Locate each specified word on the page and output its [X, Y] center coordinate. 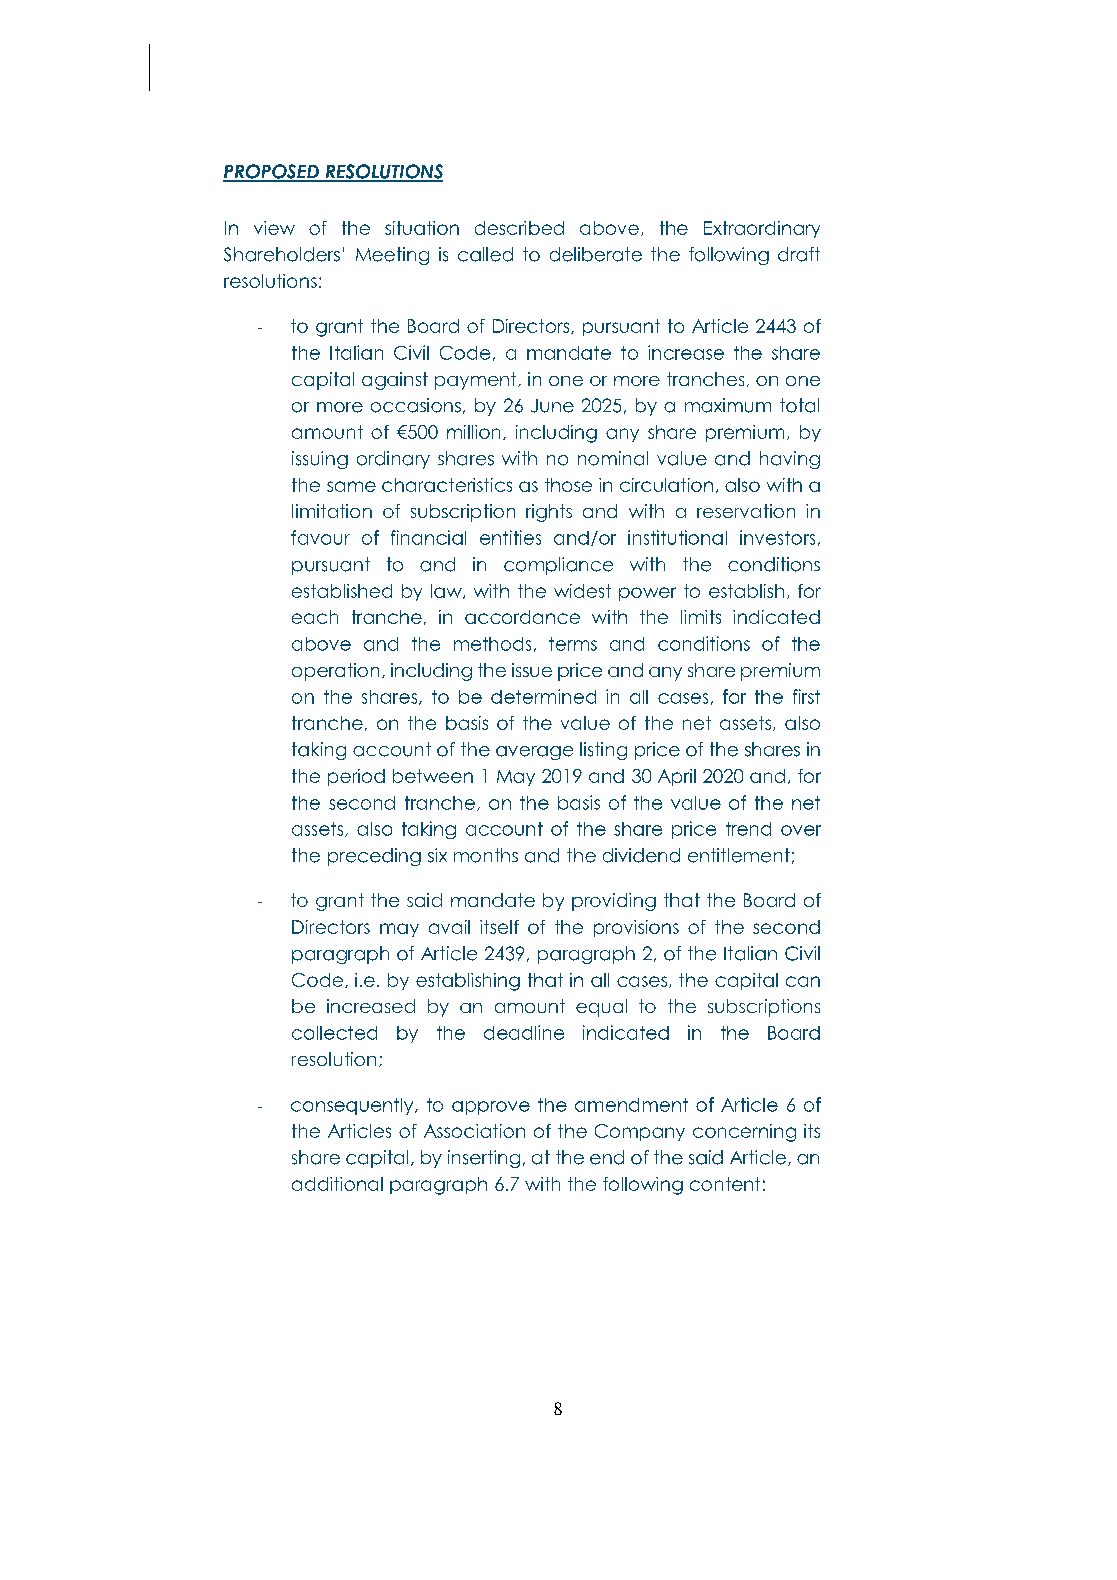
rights [549, 513]
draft [799, 254]
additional [337, 1184]
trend [748, 829]
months [486, 855]
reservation [746, 511]
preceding [374, 857]
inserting [484, 1159]
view [274, 228]
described [519, 228]
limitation [332, 511]
